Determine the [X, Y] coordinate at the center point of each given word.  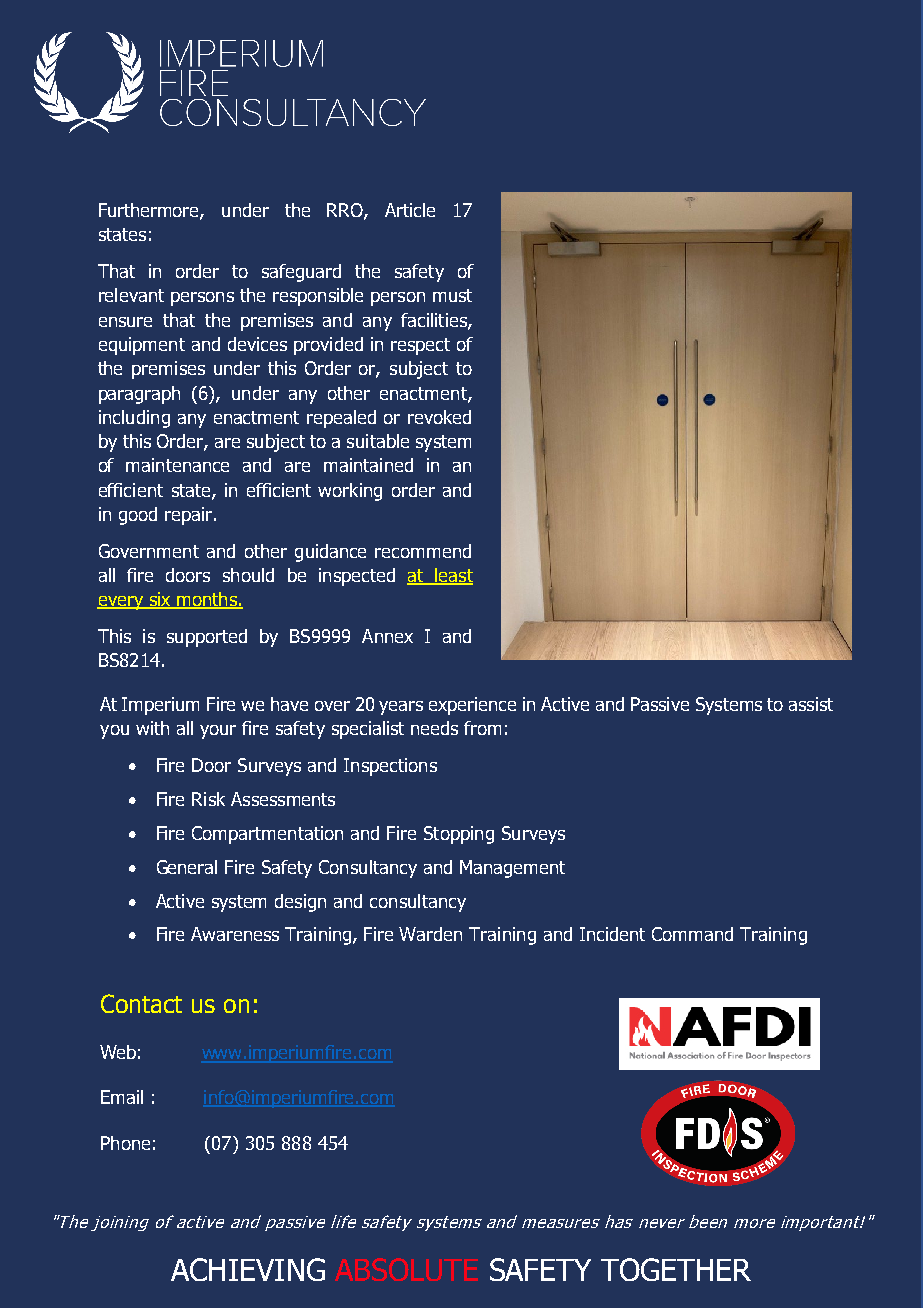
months [207, 600]
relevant [131, 295]
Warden [430, 934]
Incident [612, 934]
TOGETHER [676, 1269]
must [452, 295]
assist [811, 704]
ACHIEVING [248, 1269]
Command [692, 934]
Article [410, 210]
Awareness [235, 934]
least [453, 576]
